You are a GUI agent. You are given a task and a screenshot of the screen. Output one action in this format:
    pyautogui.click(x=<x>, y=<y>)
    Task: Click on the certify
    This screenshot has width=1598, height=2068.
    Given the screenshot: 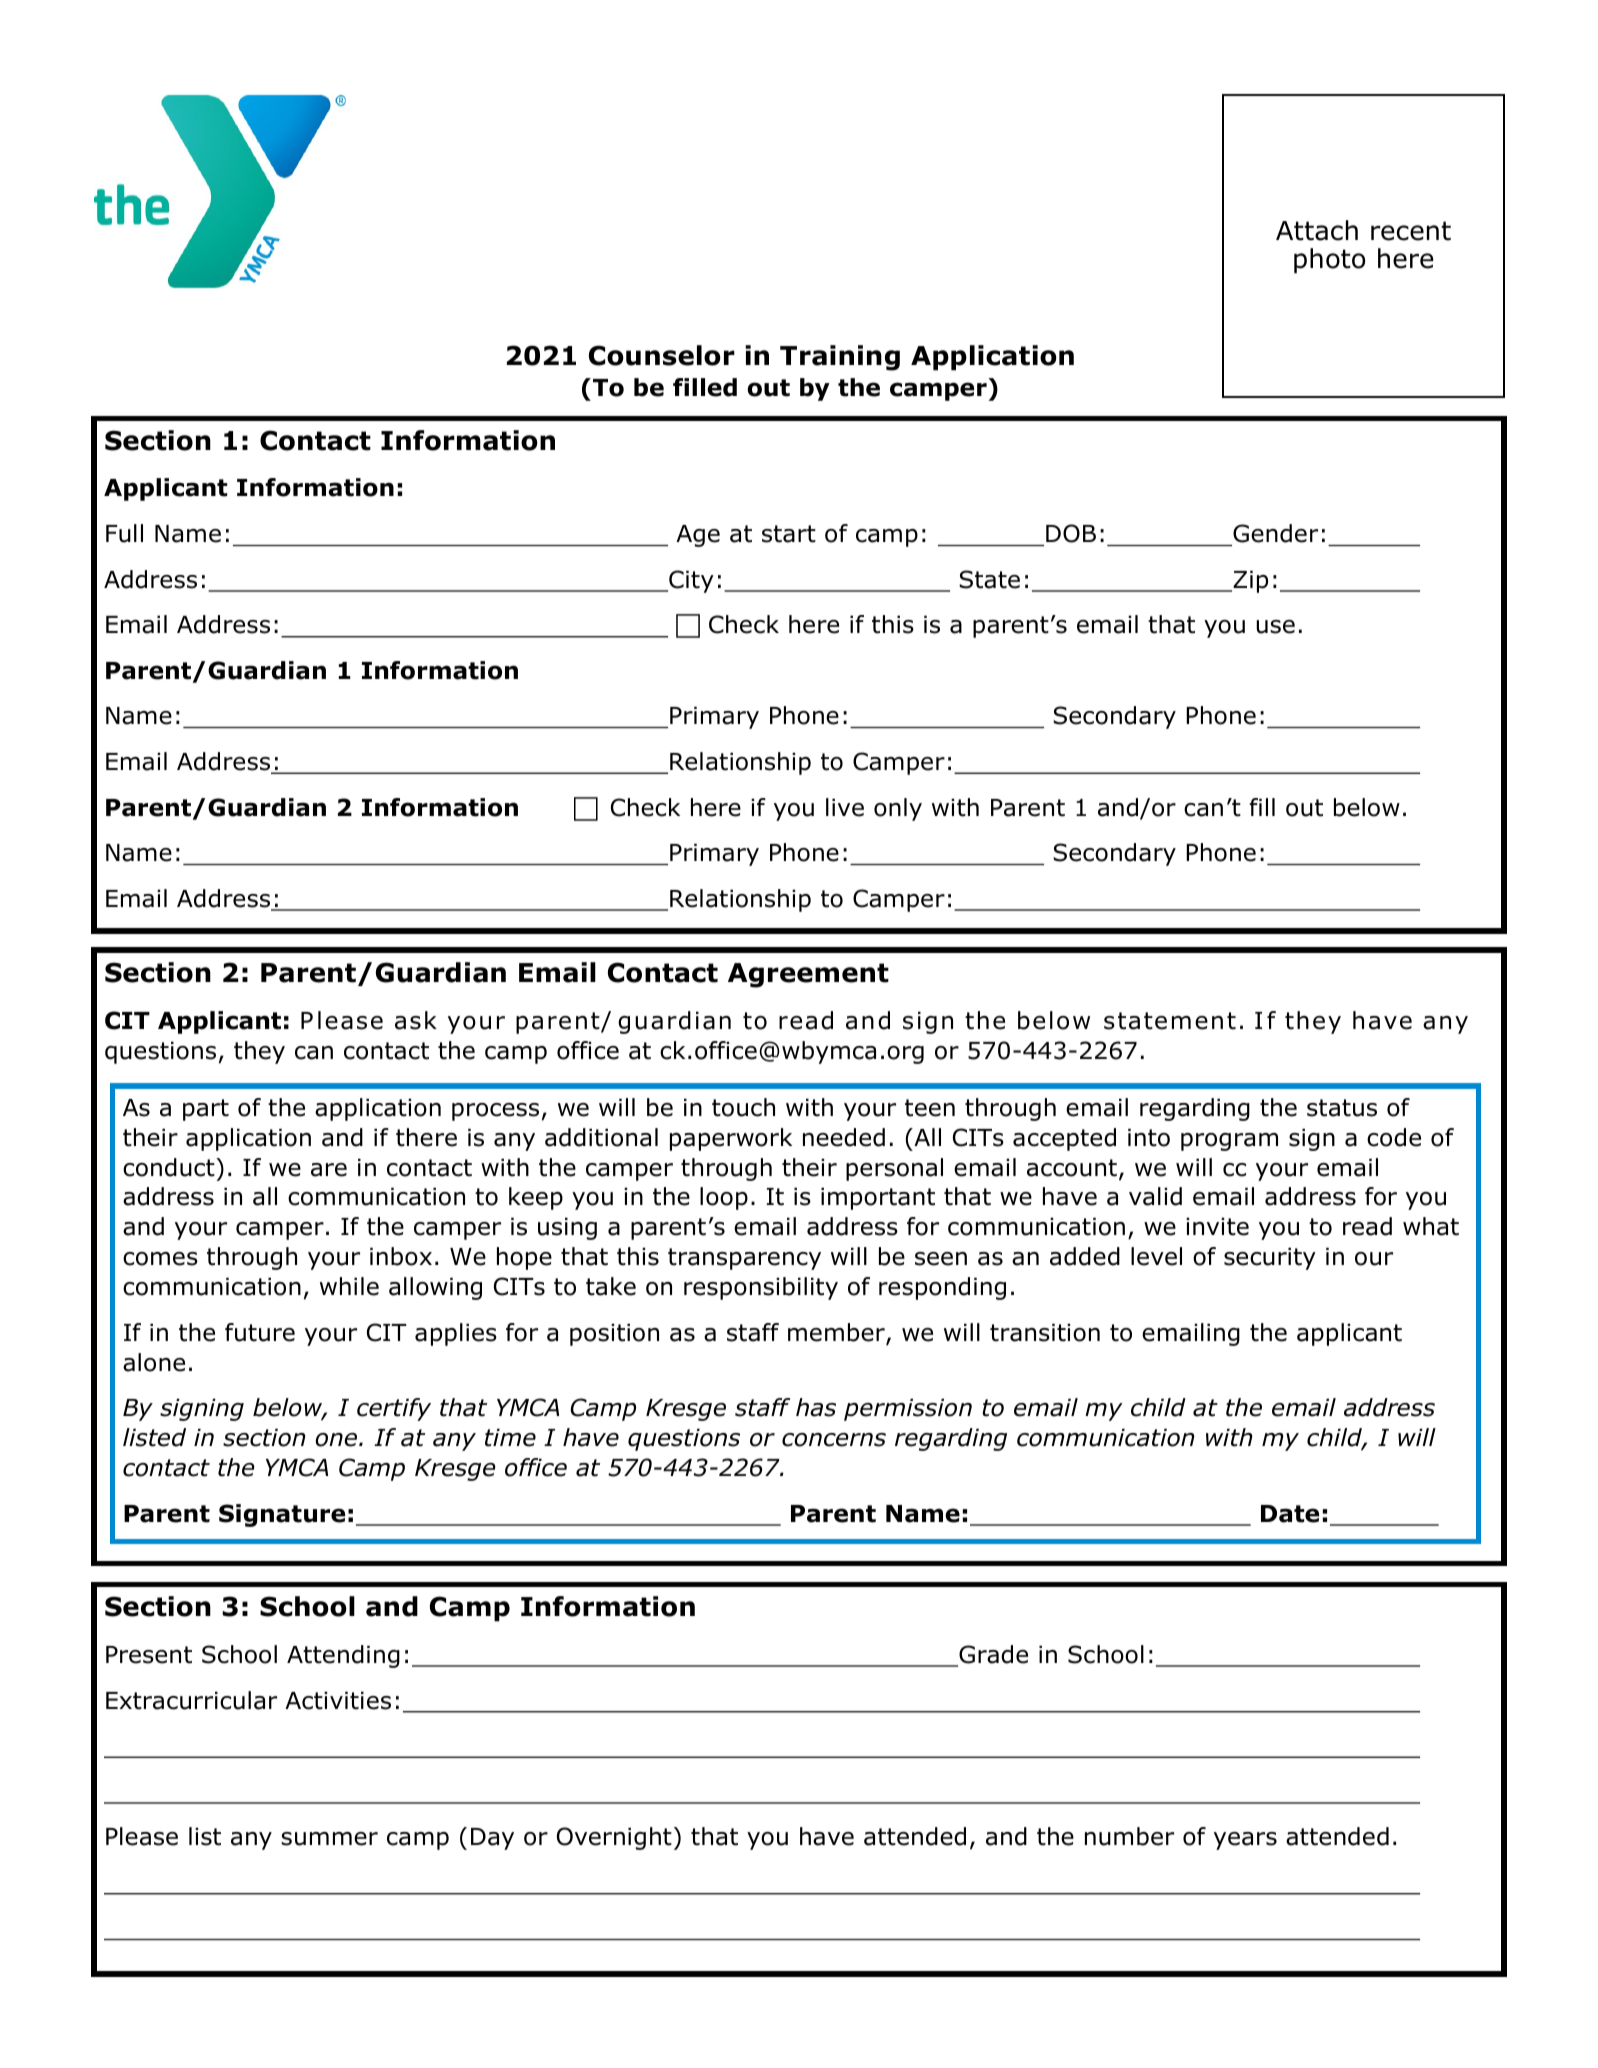 What is the action you would take?
    pyautogui.click(x=394, y=1409)
